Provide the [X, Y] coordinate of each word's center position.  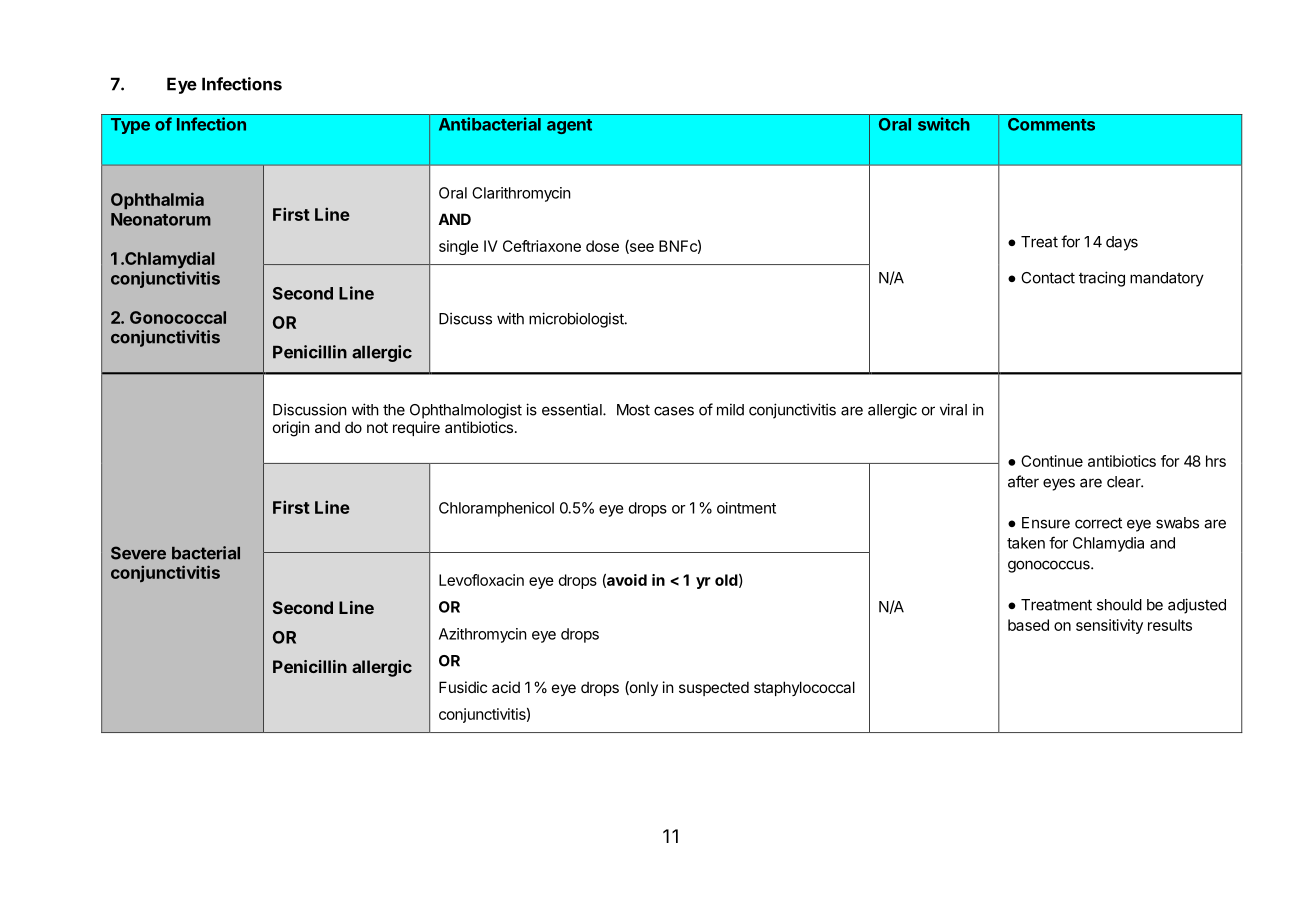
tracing [1102, 279]
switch [944, 124]
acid [506, 687]
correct [1098, 523]
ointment [746, 508]
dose [602, 246]
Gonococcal [178, 317]
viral [953, 409]
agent [569, 126]
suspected [714, 688]
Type [130, 126]
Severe [138, 553]
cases [674, 411]
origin [291, 429]
